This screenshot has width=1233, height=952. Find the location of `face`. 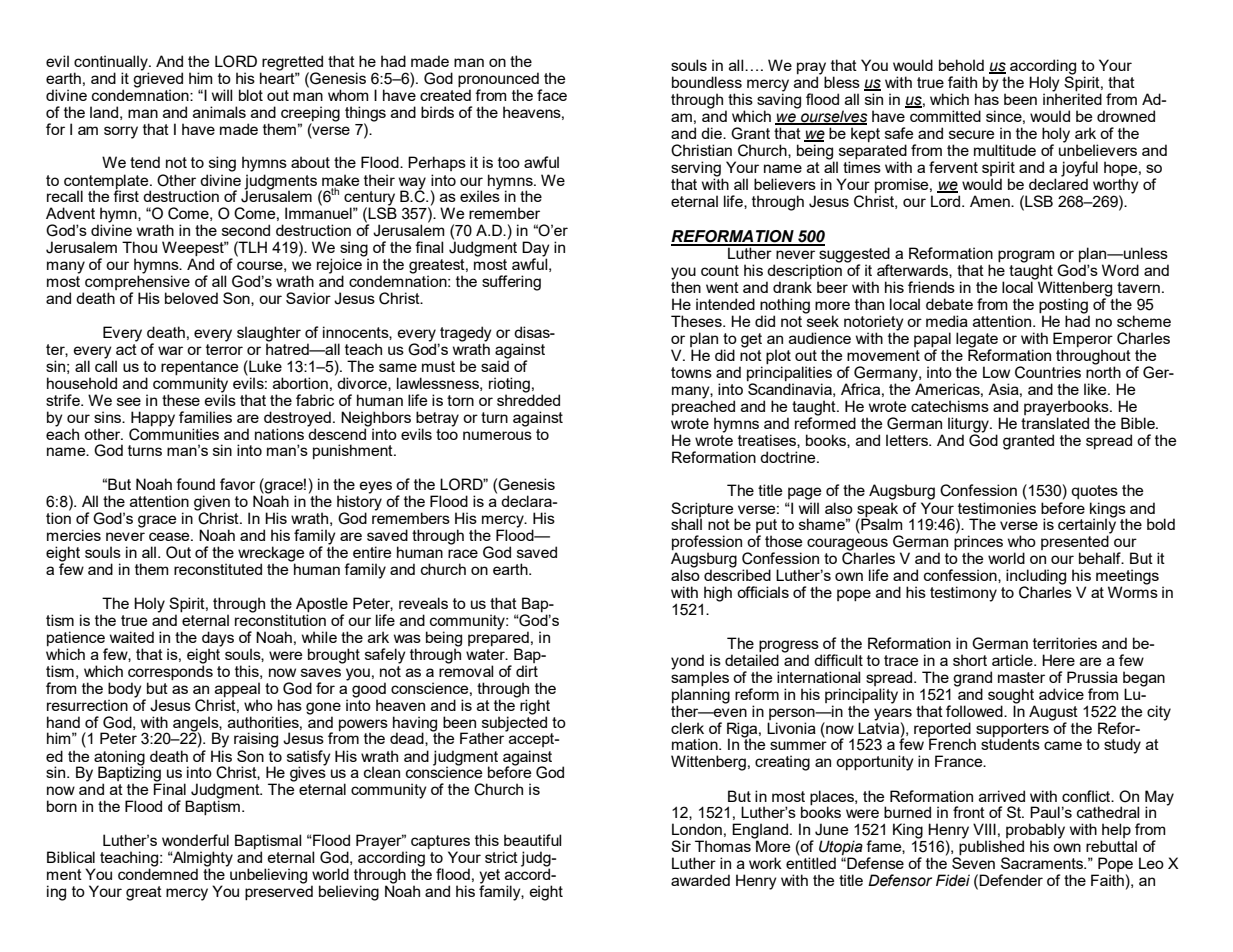

face is located at coordinates (552, 95).
